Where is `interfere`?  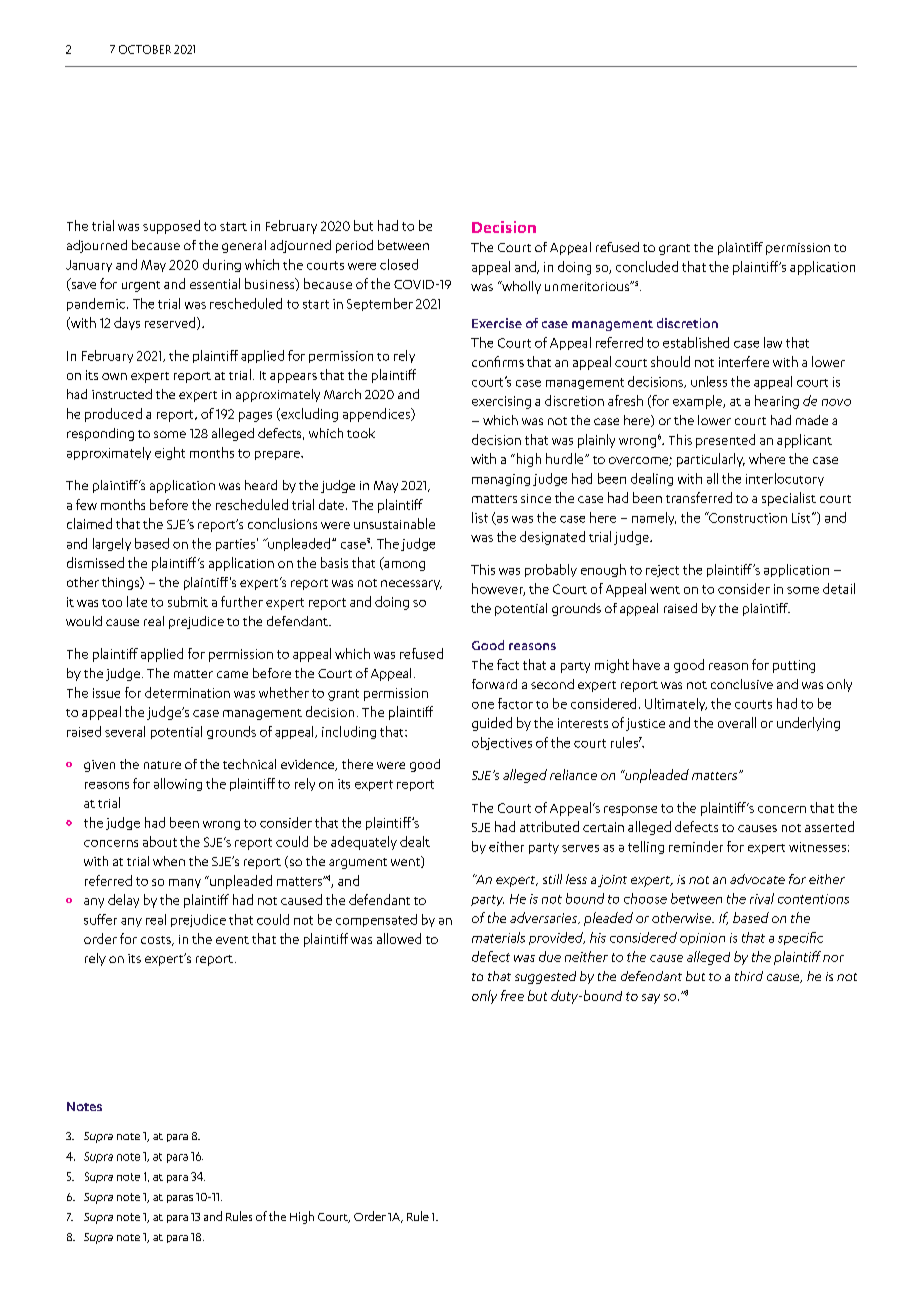
interfere is located at coordinates (744, 361).
